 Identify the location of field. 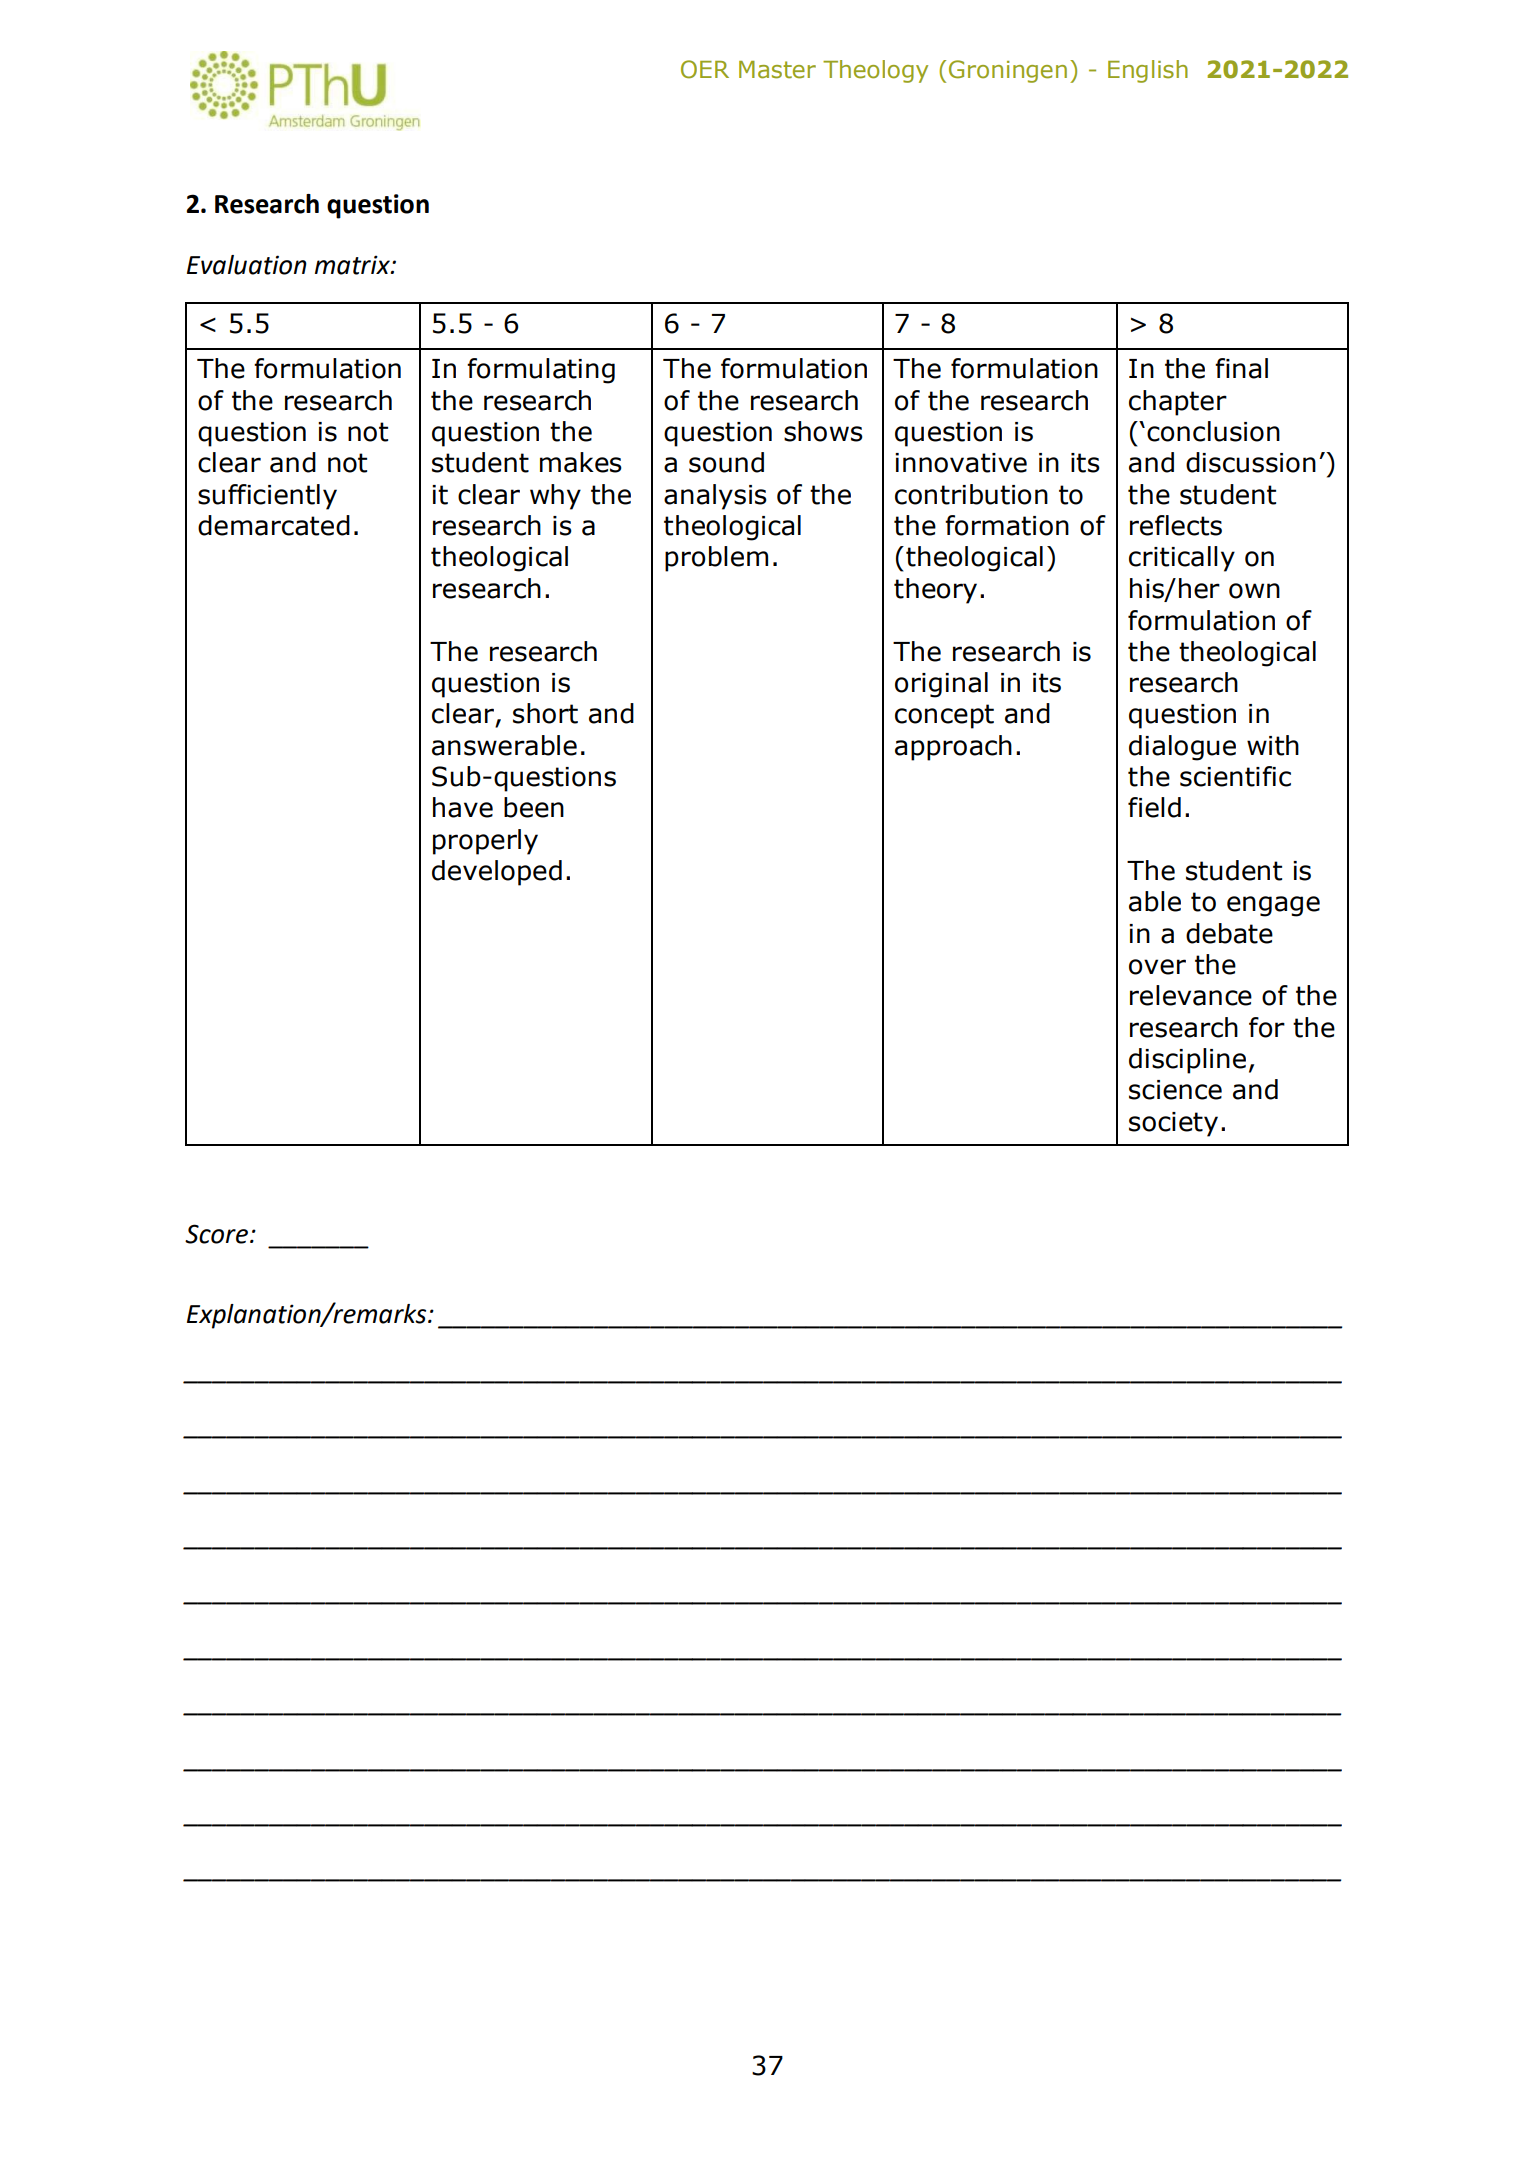
(1154, 807).
